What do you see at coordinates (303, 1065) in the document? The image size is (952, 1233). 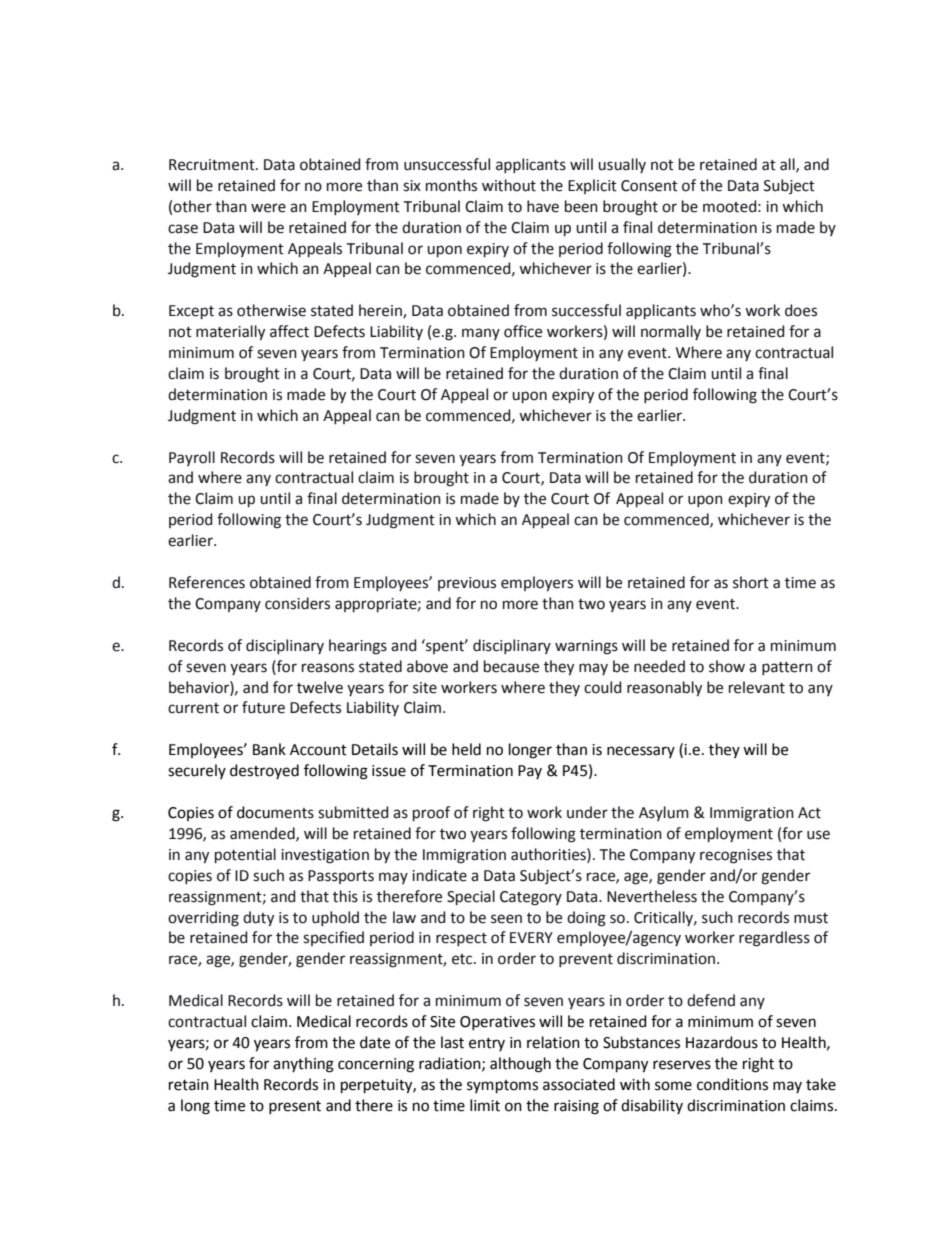 I see `anything` at bounding box center [303, 1065].
